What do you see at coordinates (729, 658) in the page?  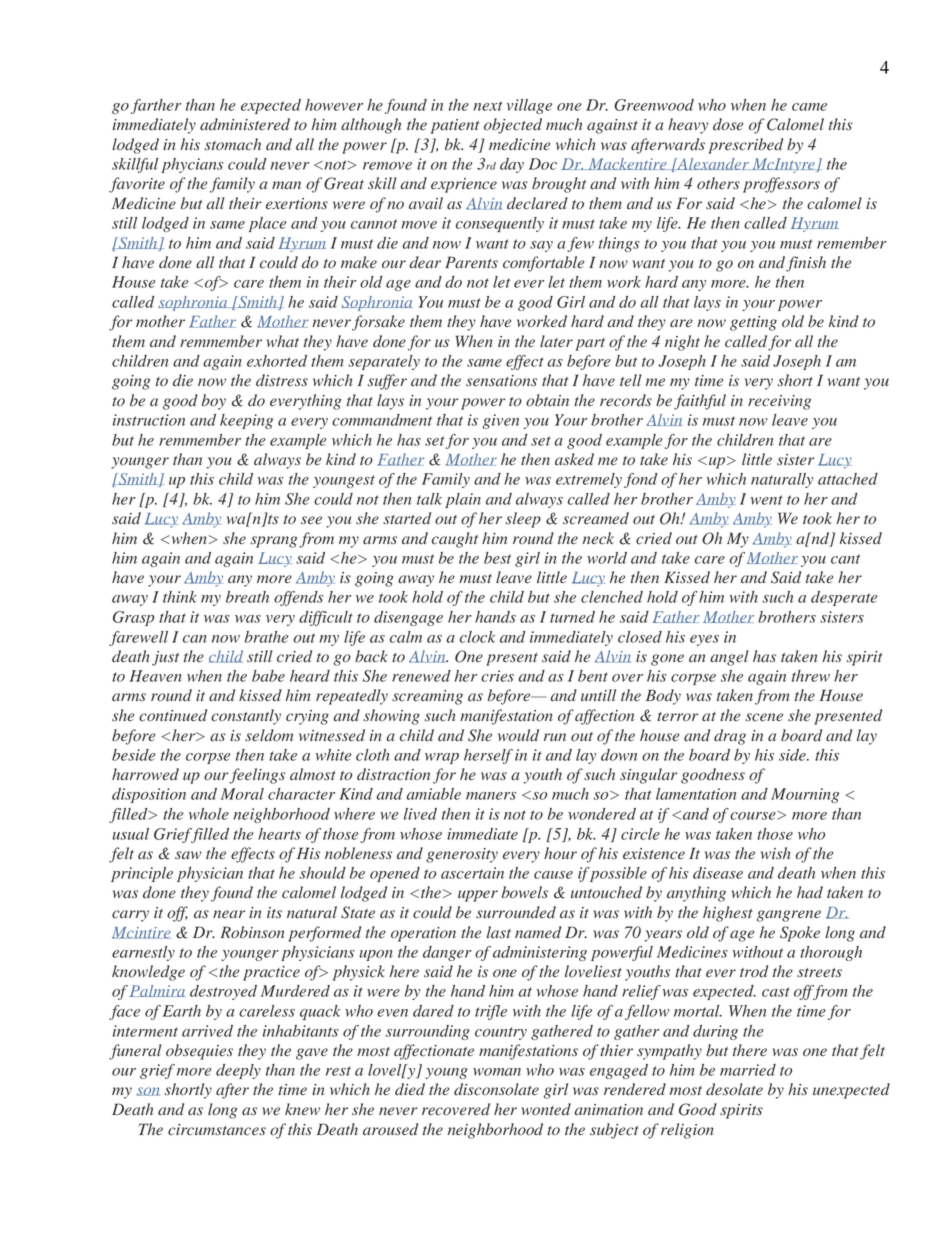 I see `angel` at bounding box center [729, 658].
